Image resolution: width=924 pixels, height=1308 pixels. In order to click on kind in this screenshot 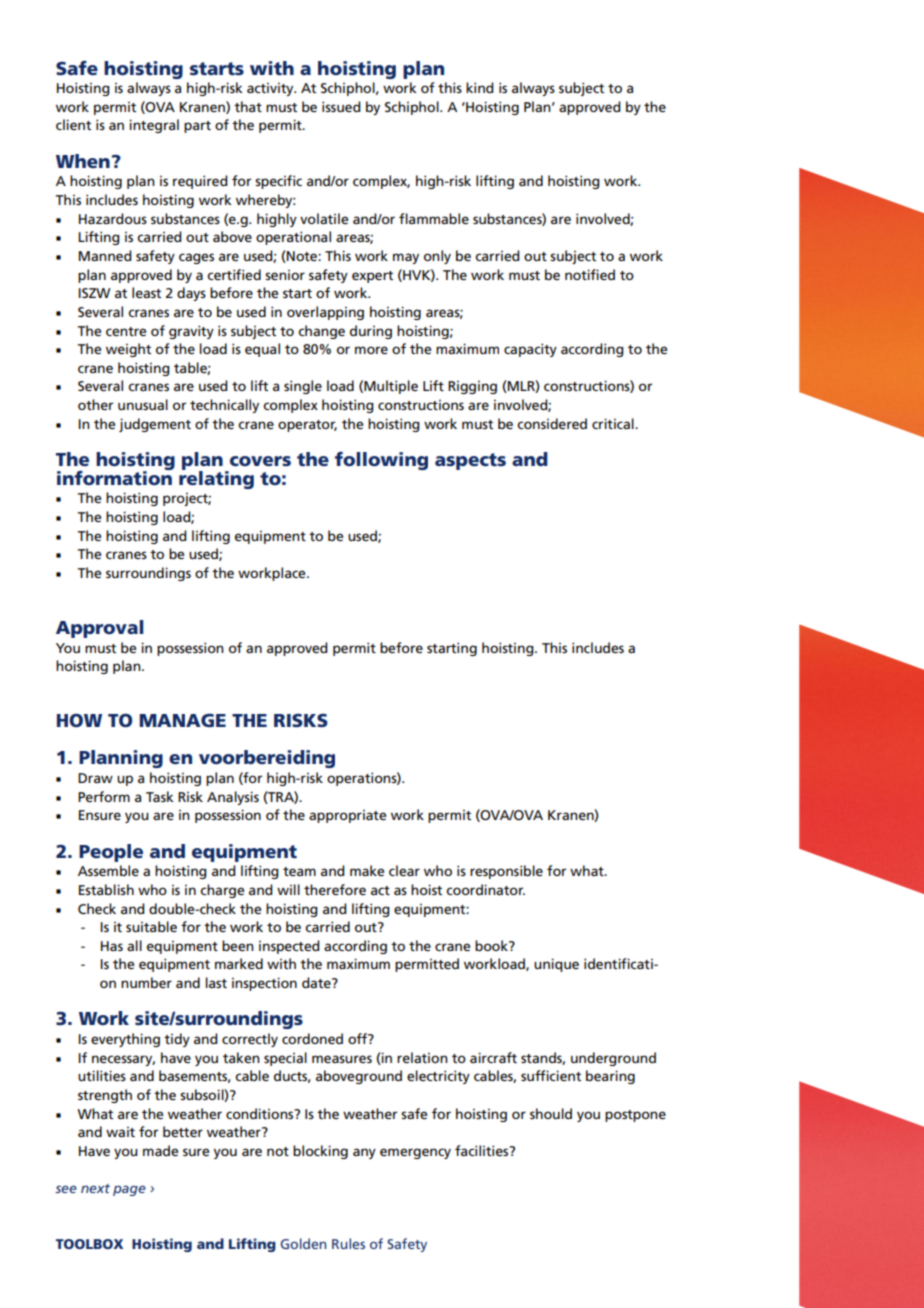, I will do `click(480, 87)`.
